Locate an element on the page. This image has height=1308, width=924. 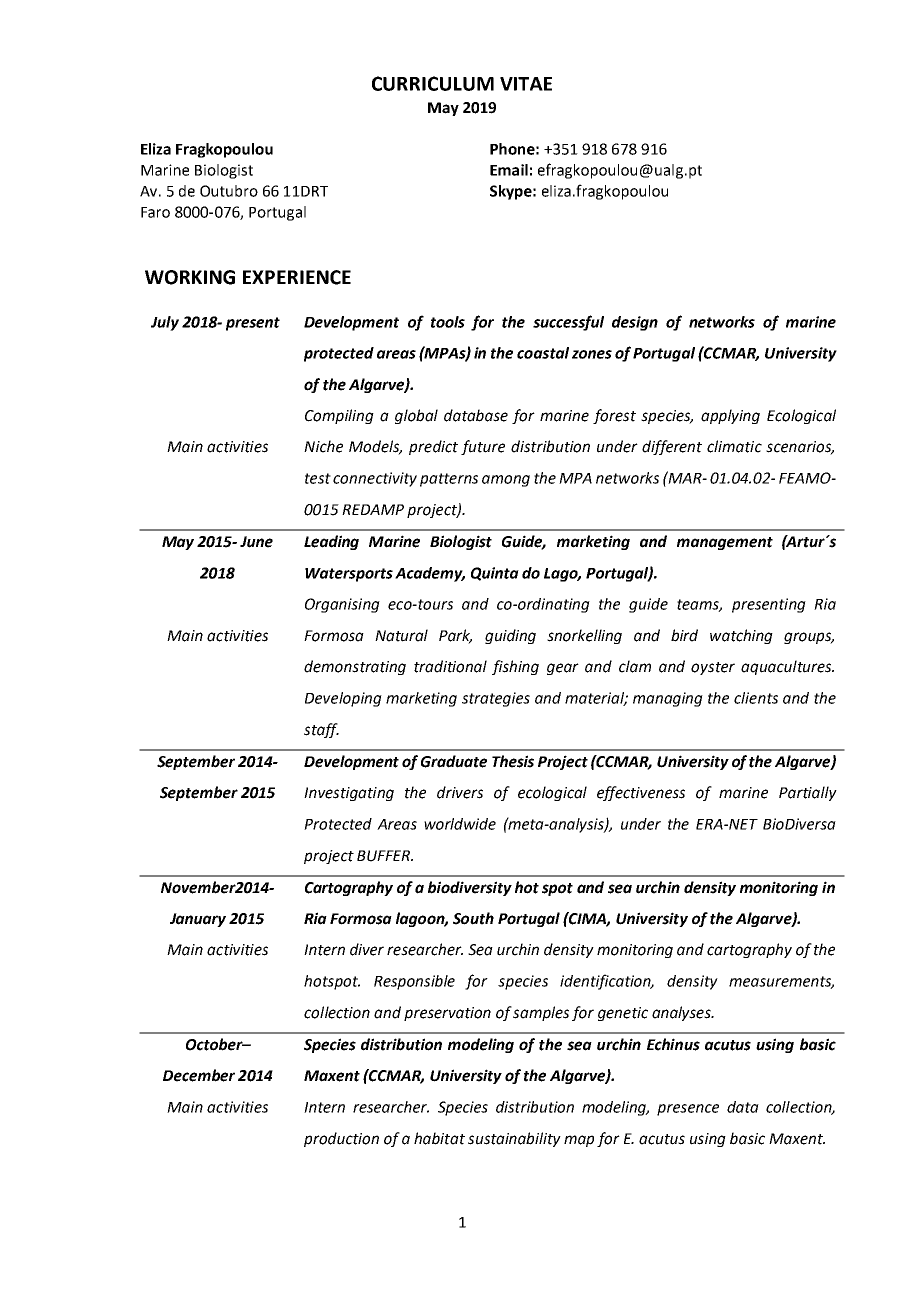
sustainability is located at coordinates (514, 1139).
